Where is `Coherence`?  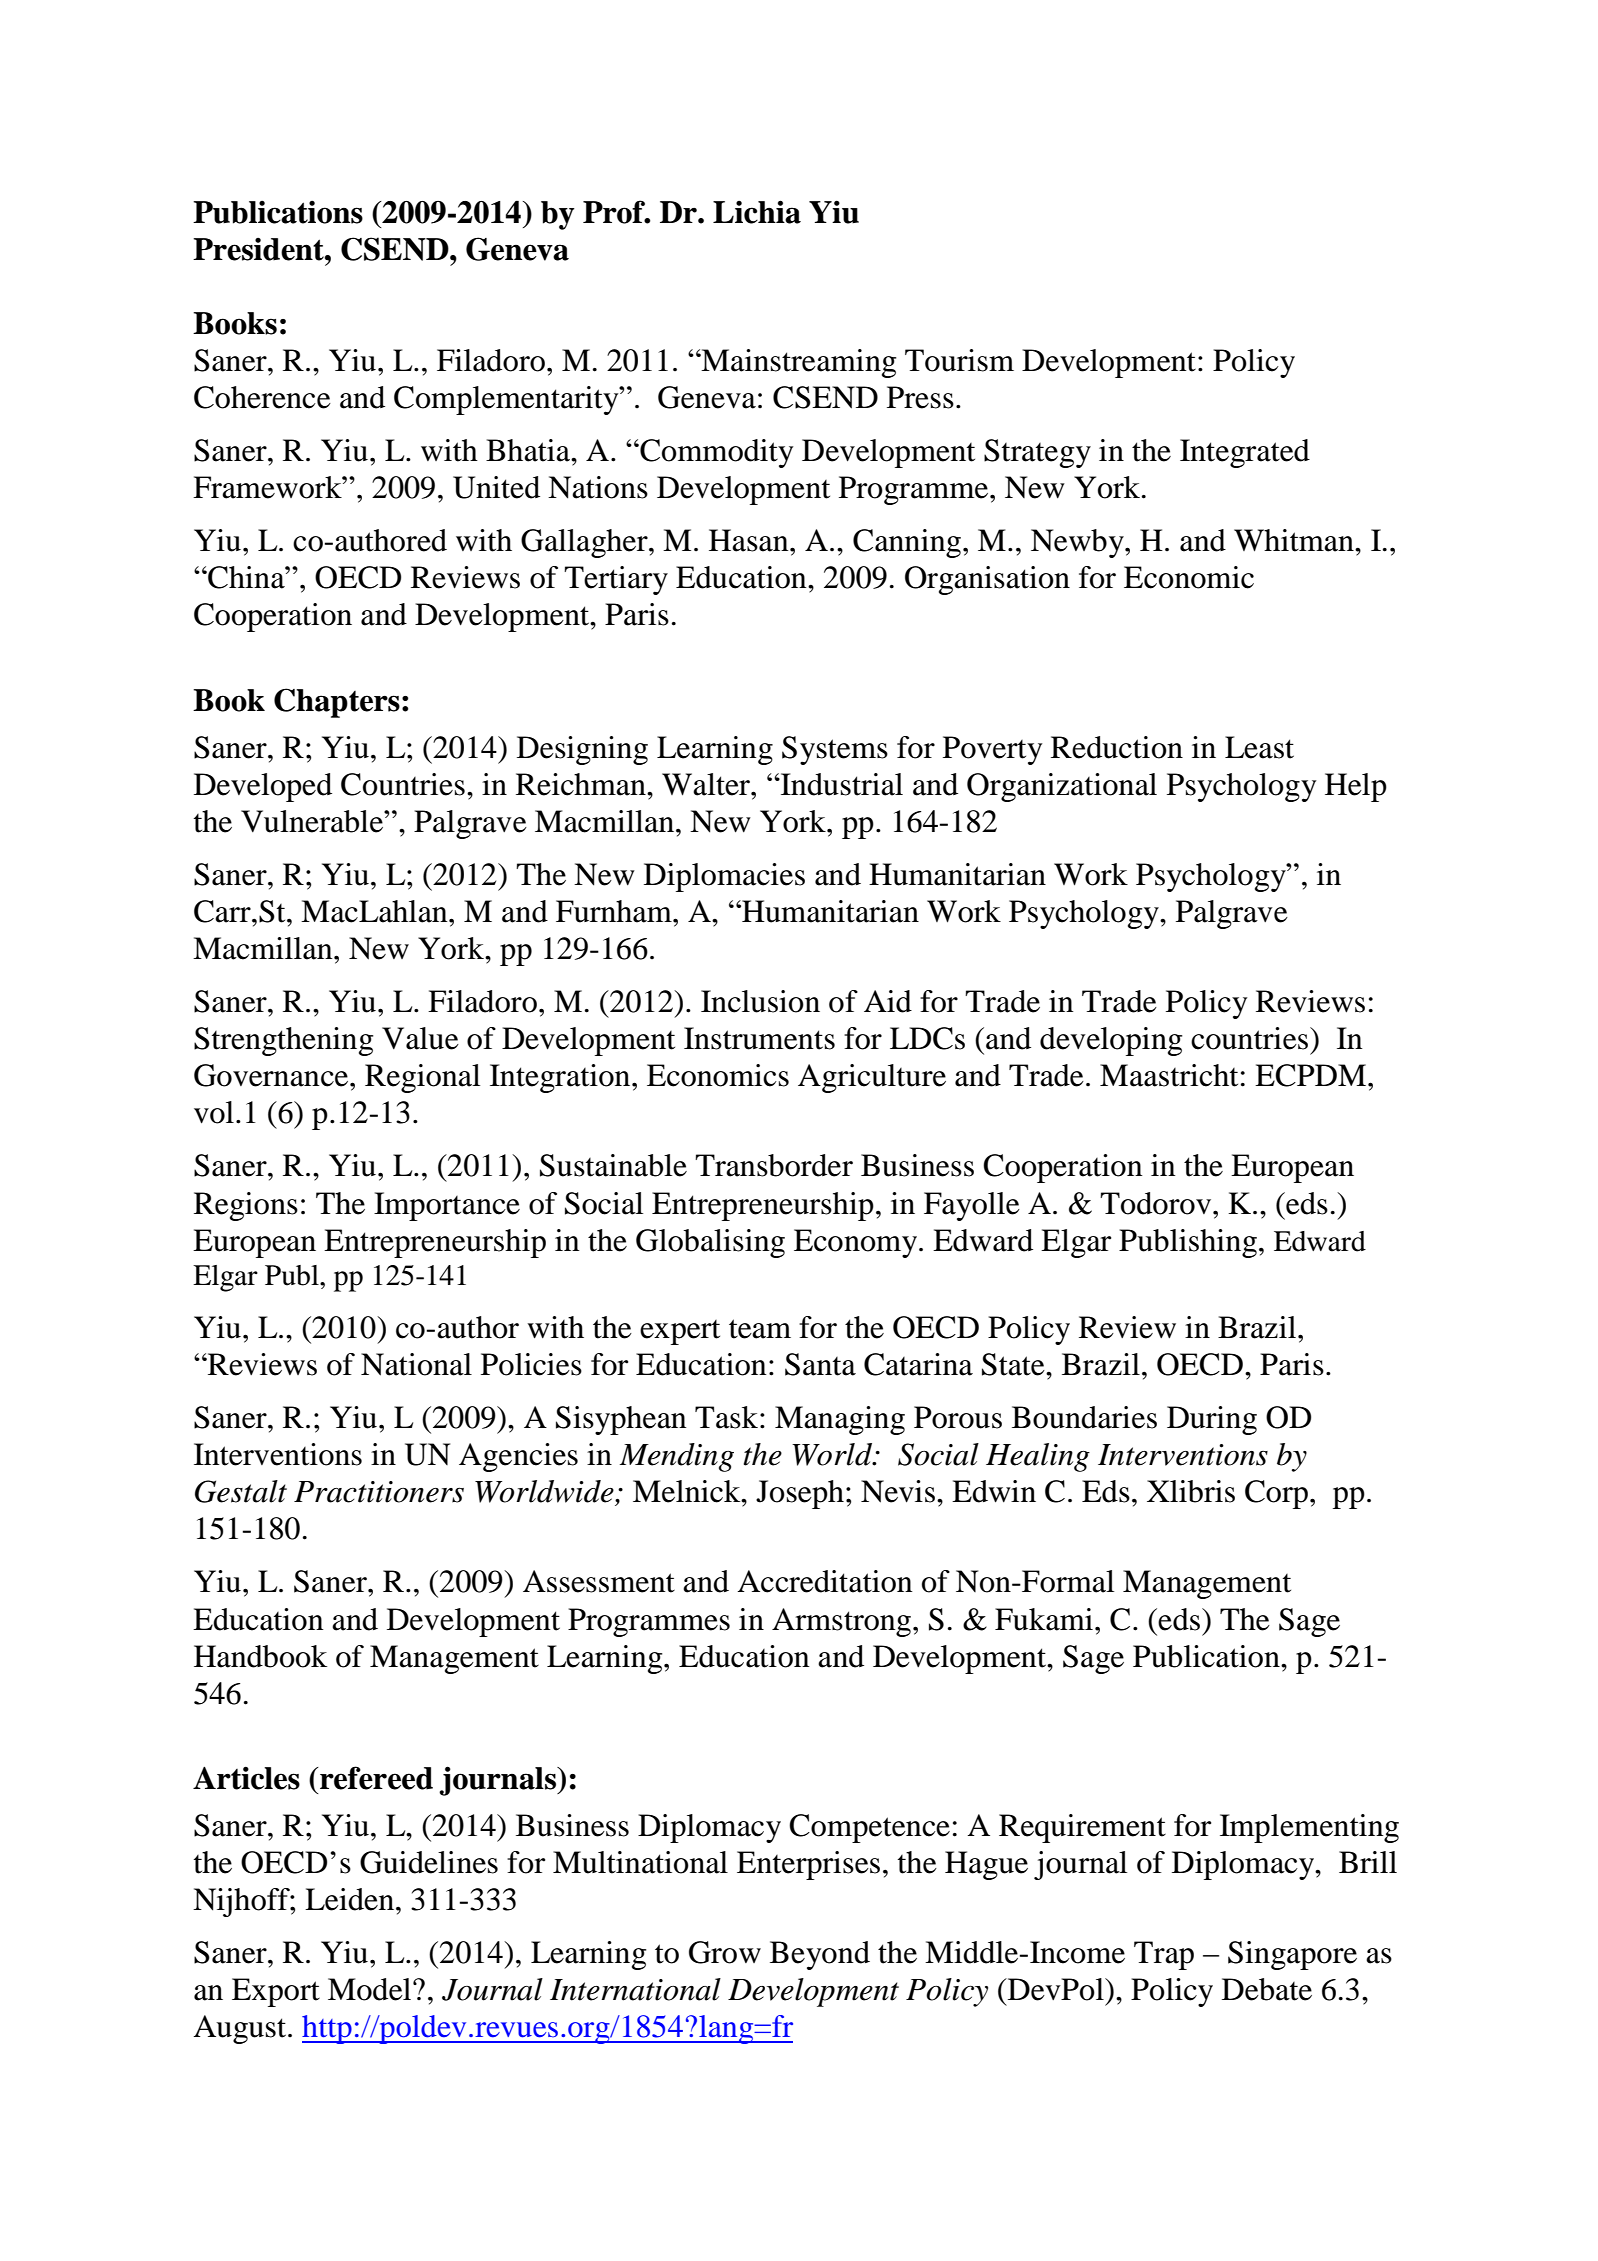
Coherence is located at coordinates (262, 397).
